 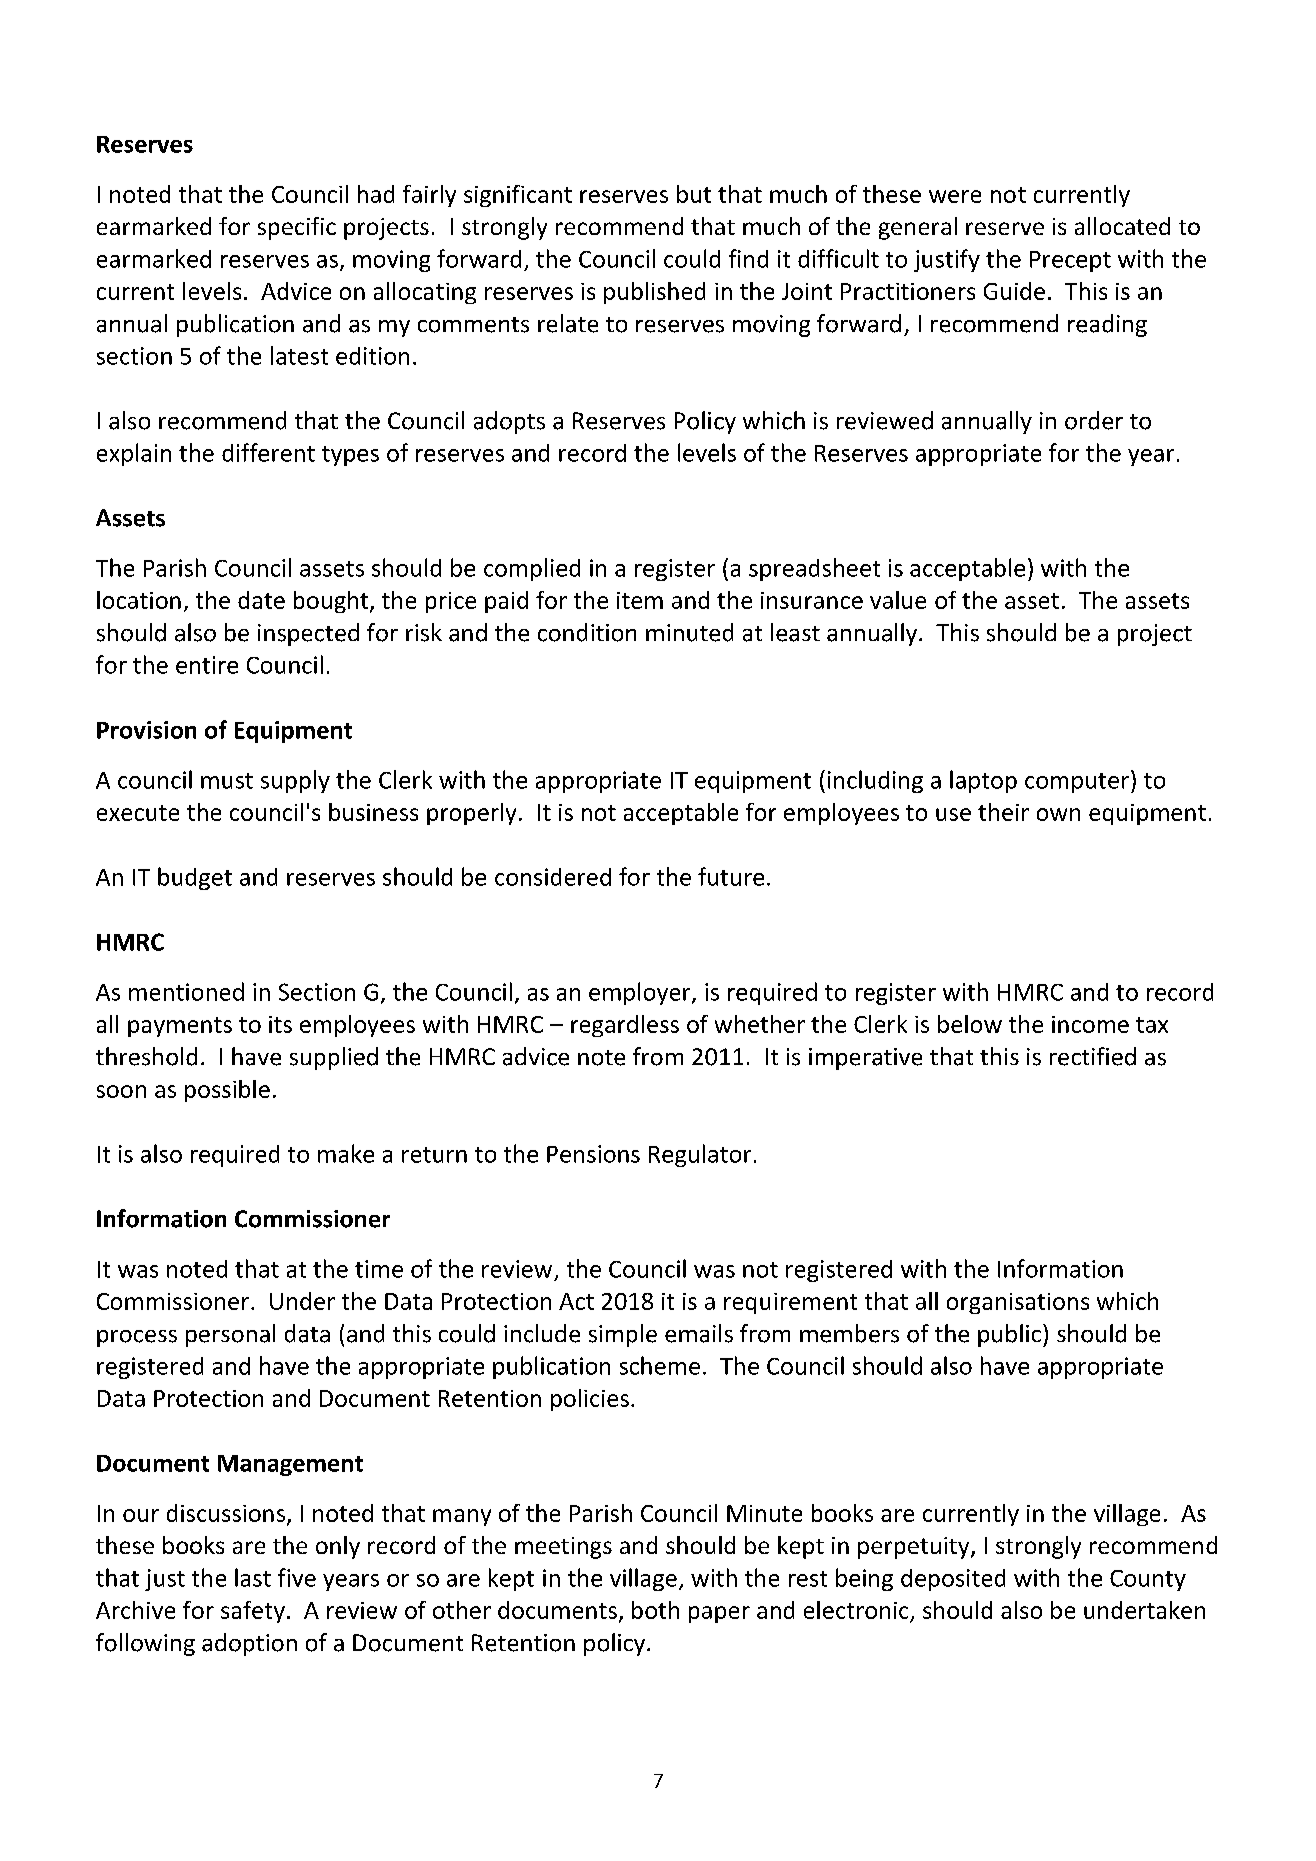 I want to click on published, so click(x=654, y=293).
